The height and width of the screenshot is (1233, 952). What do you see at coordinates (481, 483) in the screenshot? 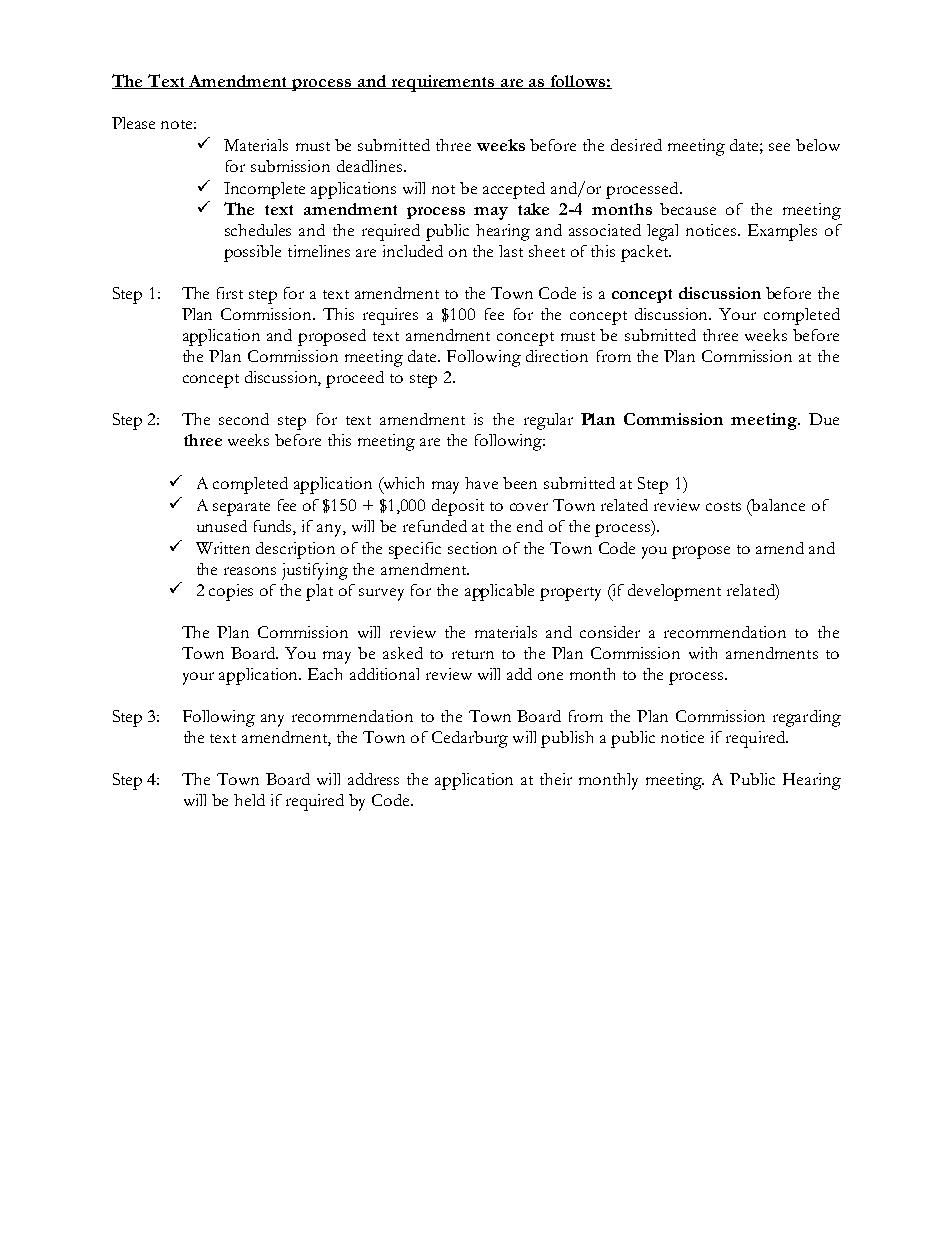
I see `have` at bounding box center [481, 483].
